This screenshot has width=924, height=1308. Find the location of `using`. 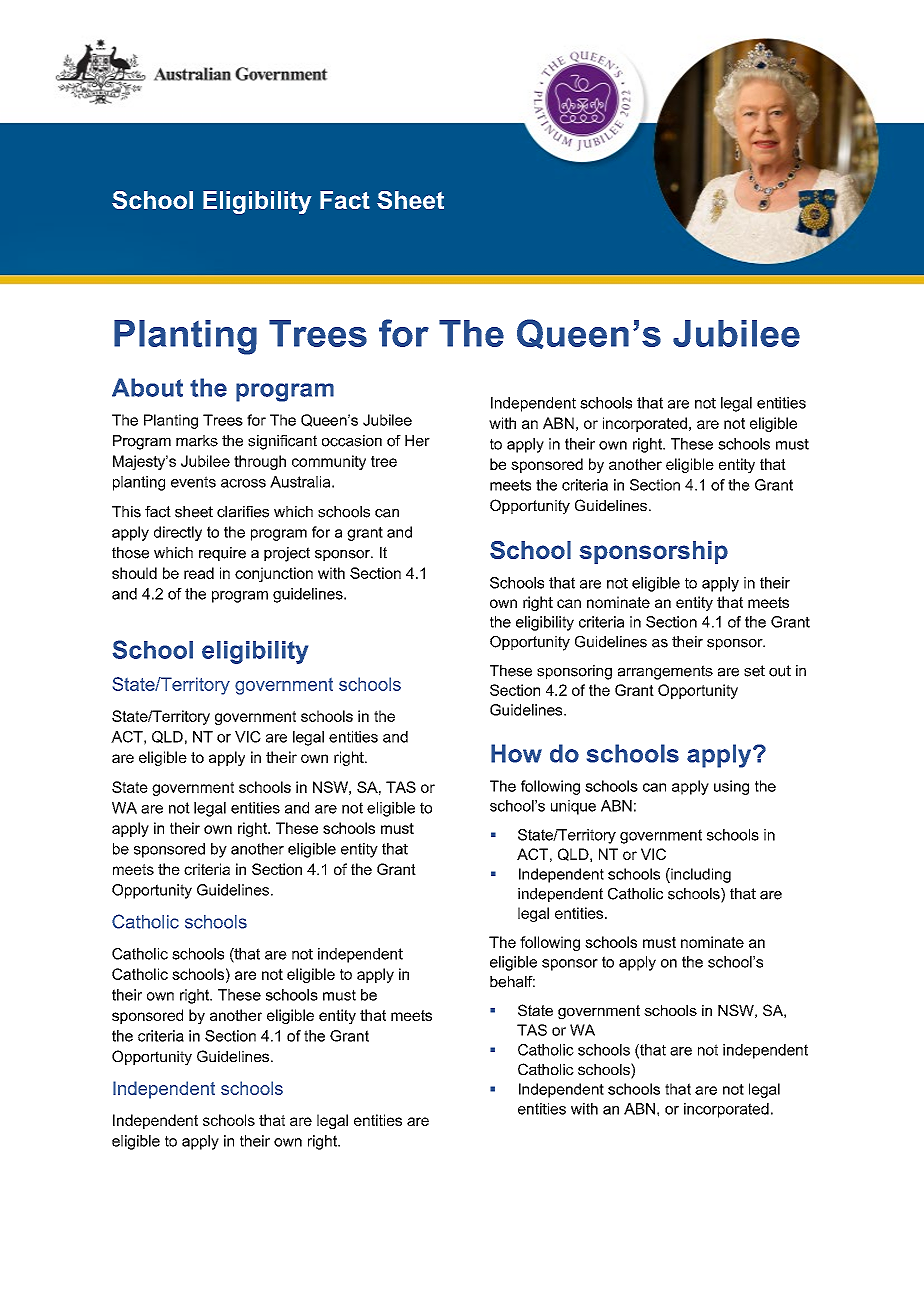

using is located at coordinates (731, 787).
